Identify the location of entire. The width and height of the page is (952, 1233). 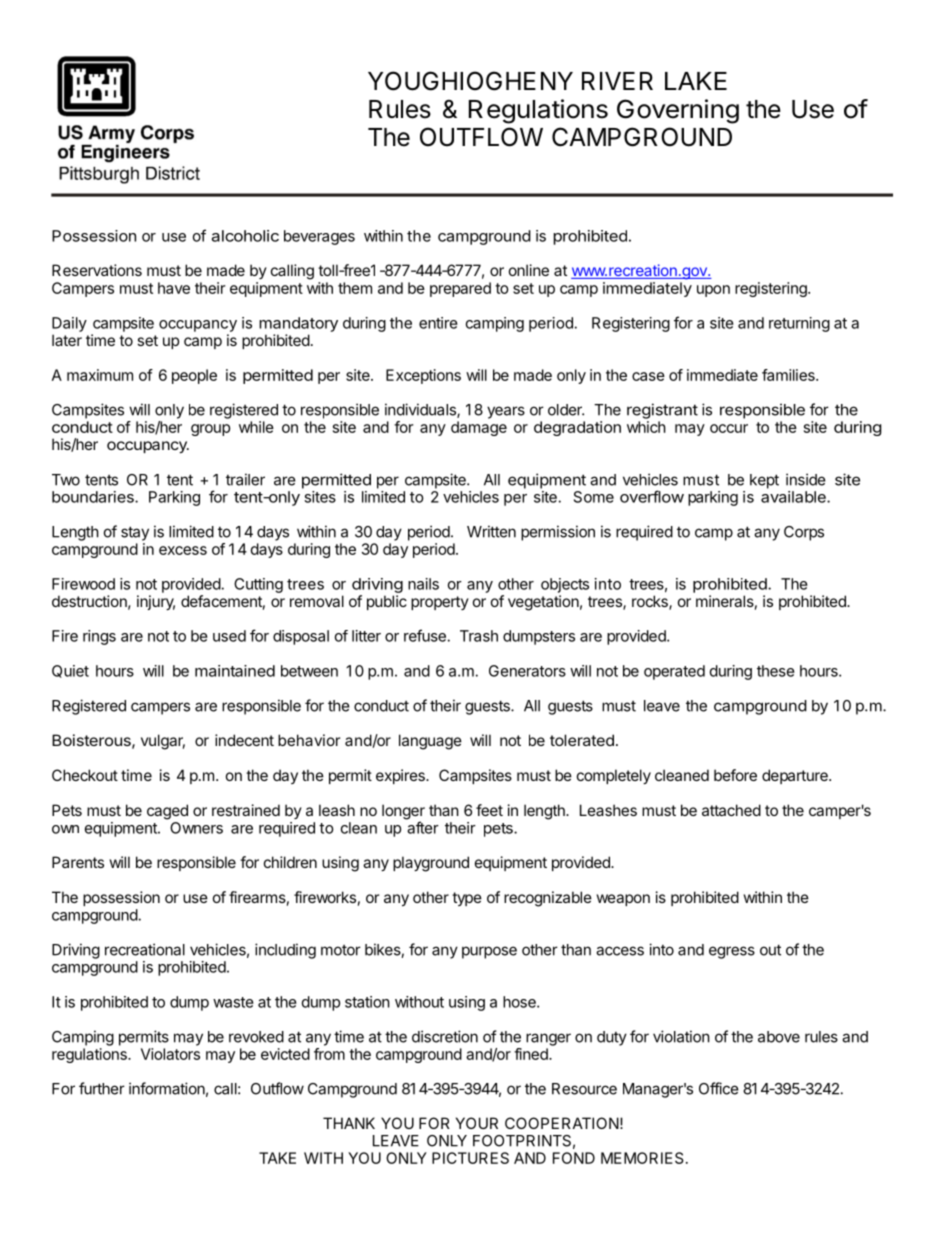
(438, 323).
